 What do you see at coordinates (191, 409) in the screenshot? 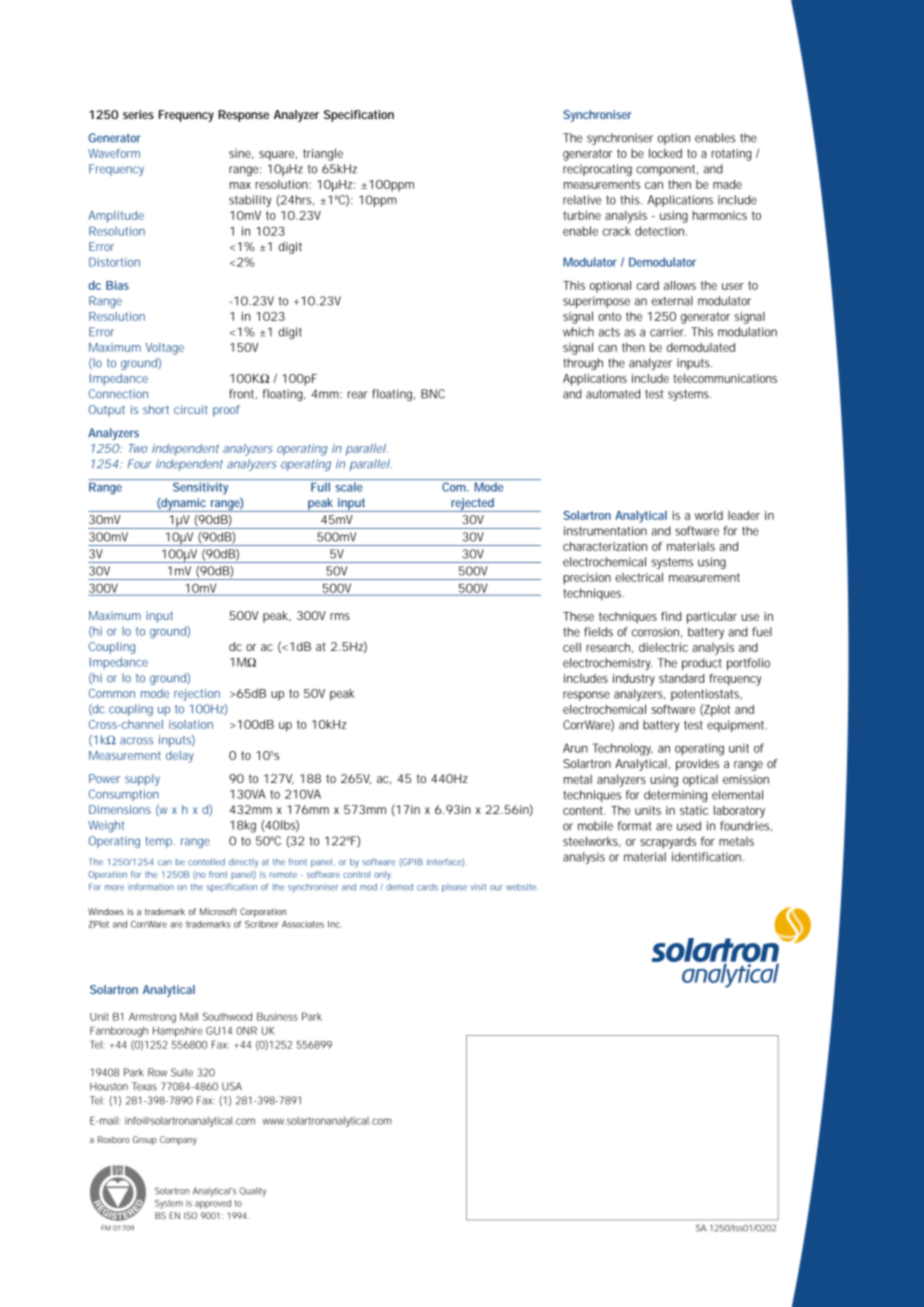
I see `circuit` at bounding box center [191, 409].
